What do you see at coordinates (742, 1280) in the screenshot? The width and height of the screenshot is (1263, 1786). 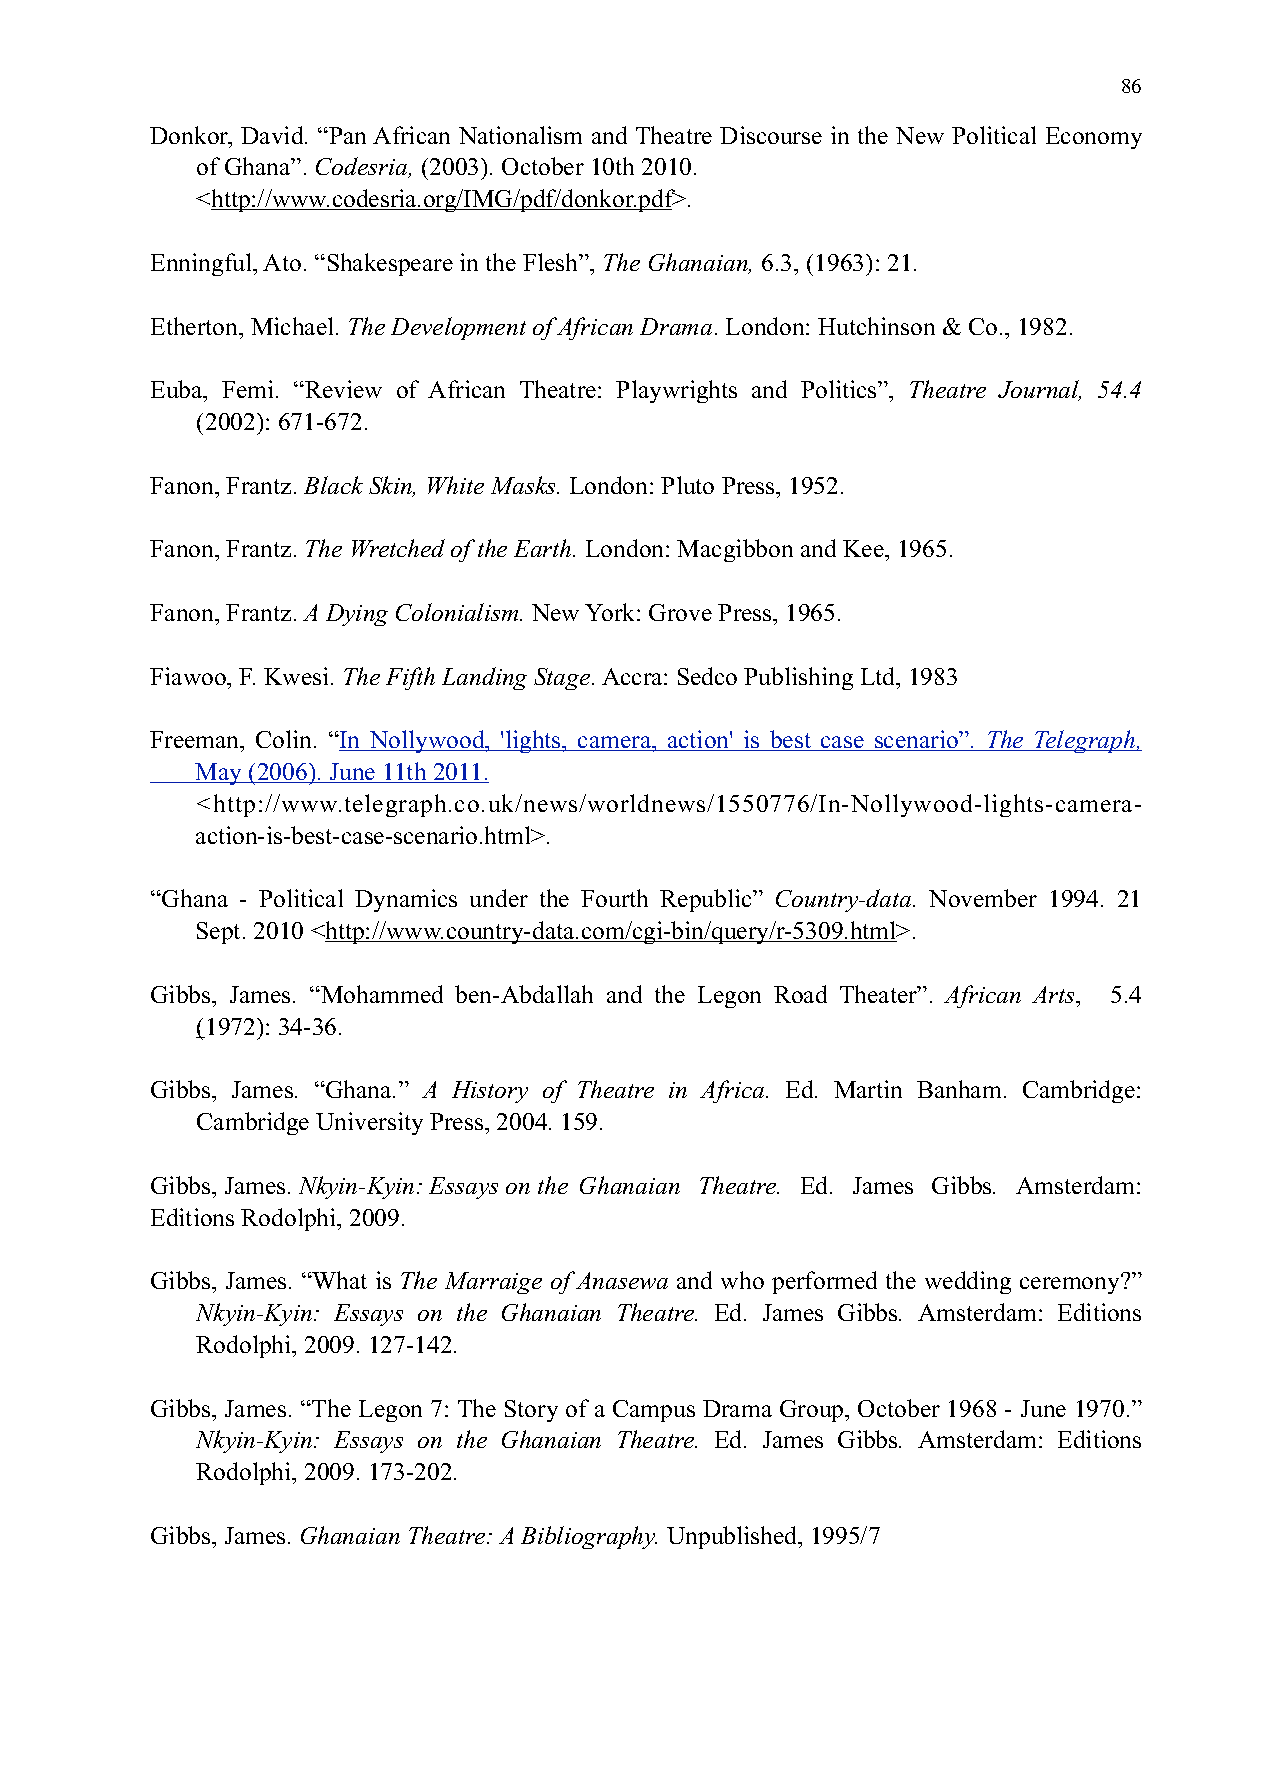 I see `who` at bounding box center [742, 1280].
